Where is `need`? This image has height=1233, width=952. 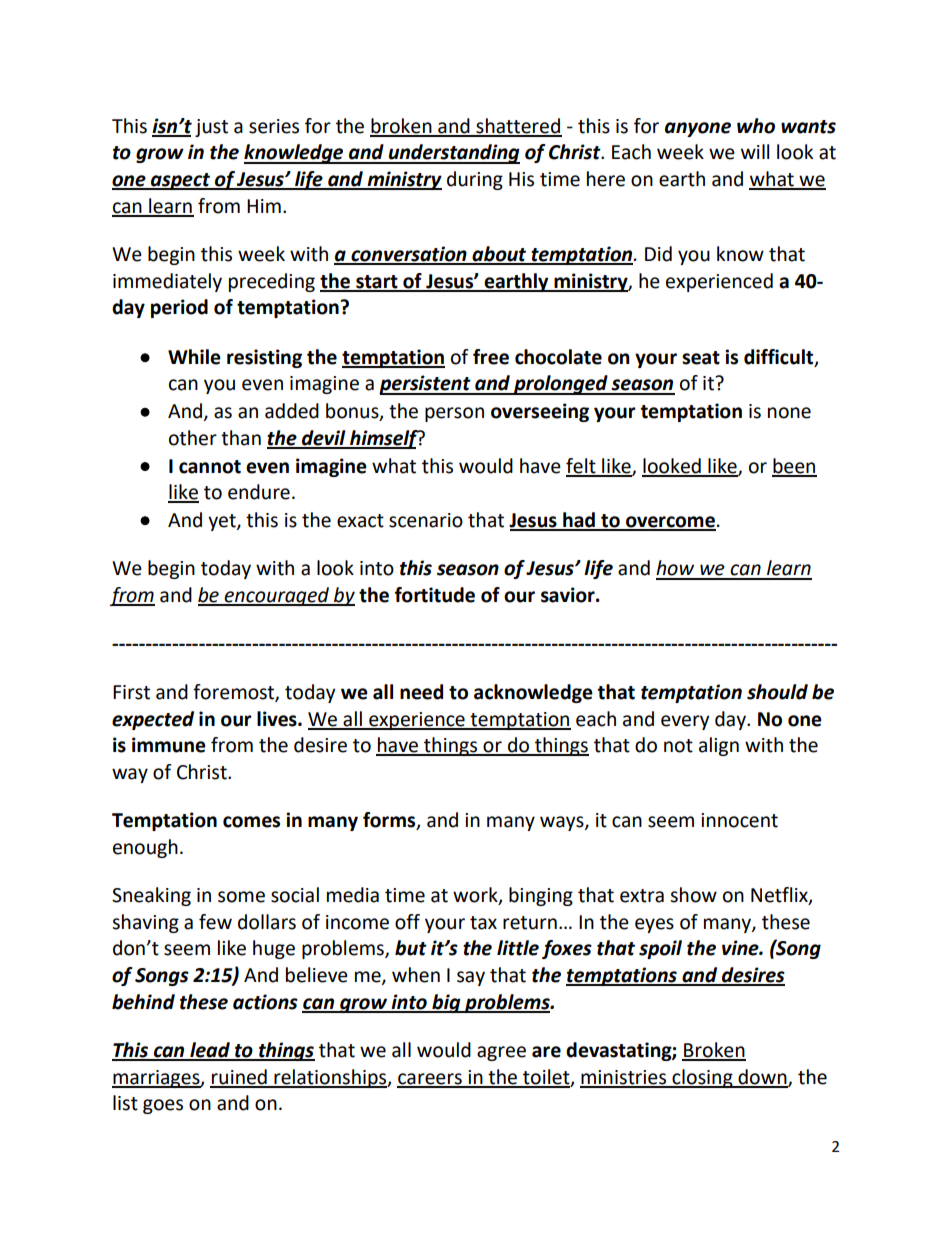 need is located at coordinates (421, 692).
